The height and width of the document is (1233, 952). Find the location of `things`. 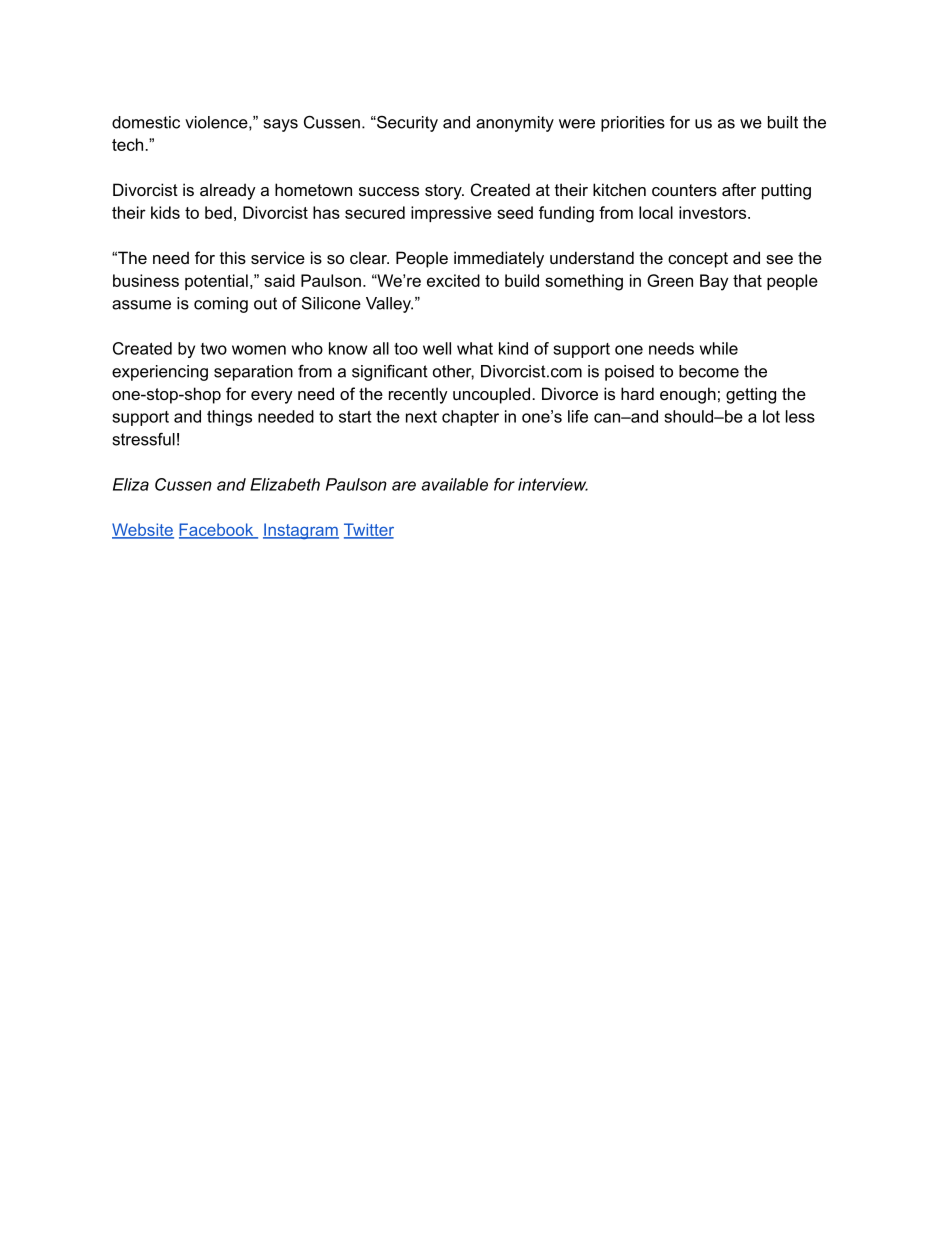

things is located at coordinates (229, 418).
